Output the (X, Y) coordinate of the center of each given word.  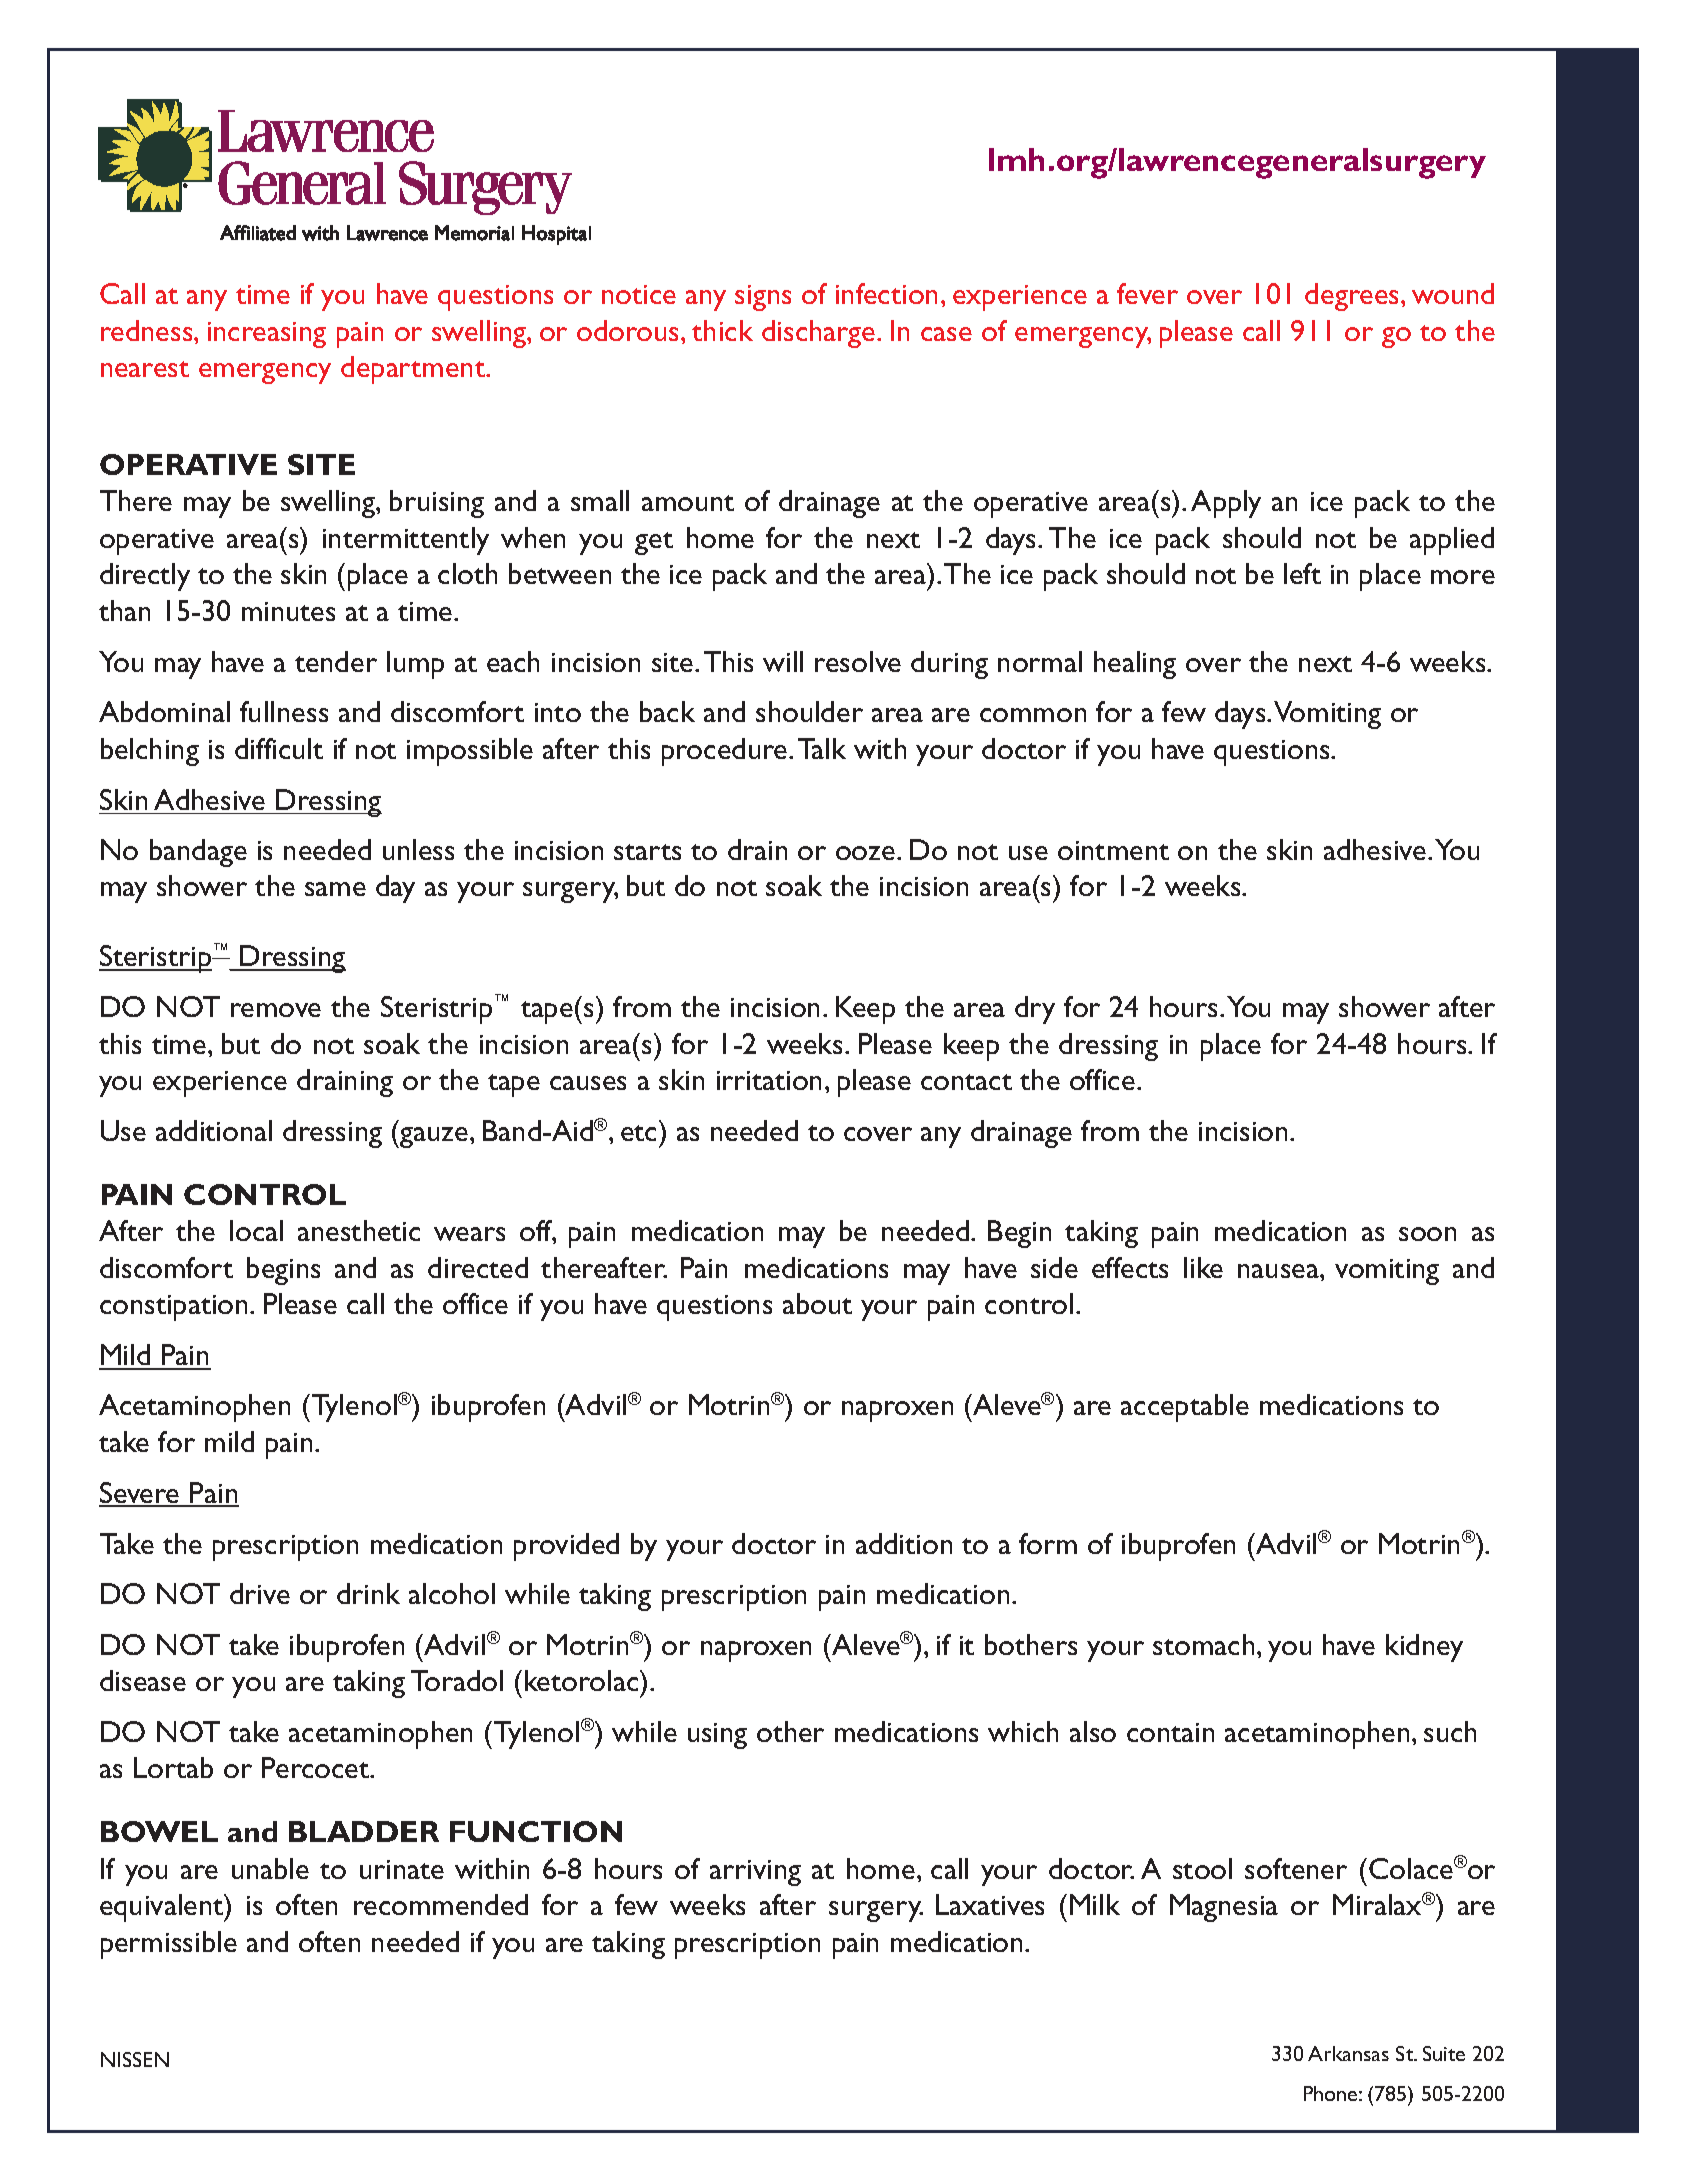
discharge (820, 334)
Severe (140, 1494)
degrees (1353, 297)
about (817, 1303)
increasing (267, 335)
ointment (1113, 850)
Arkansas (1348, 2053)
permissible (169, 1945)
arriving (755, 1873)
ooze (865, 853)
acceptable (1185, 1408)
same (335, 889)
